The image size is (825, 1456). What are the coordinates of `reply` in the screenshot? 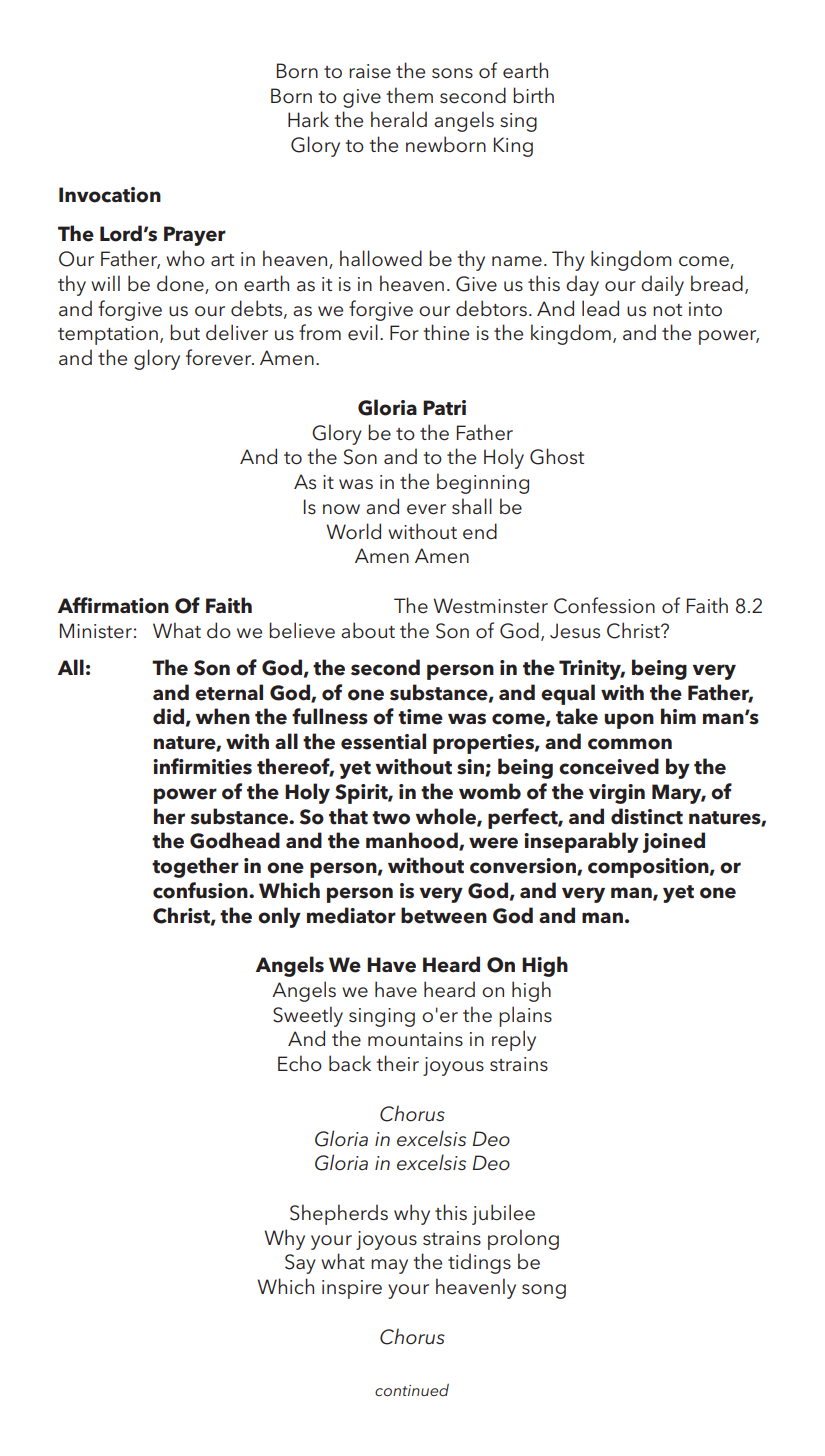 It's located at (514, 1040).
